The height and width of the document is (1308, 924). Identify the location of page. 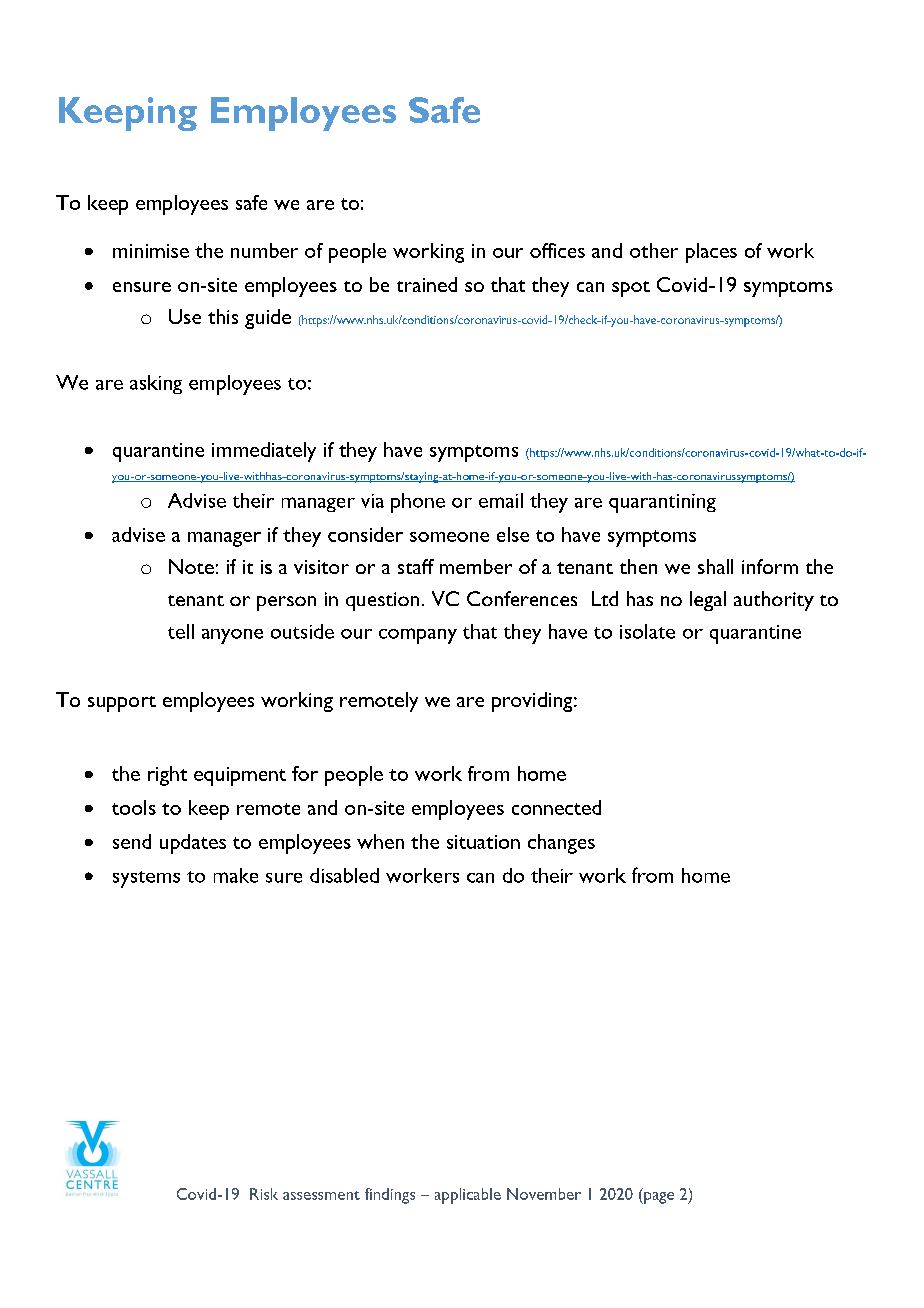
(658, 1198).
